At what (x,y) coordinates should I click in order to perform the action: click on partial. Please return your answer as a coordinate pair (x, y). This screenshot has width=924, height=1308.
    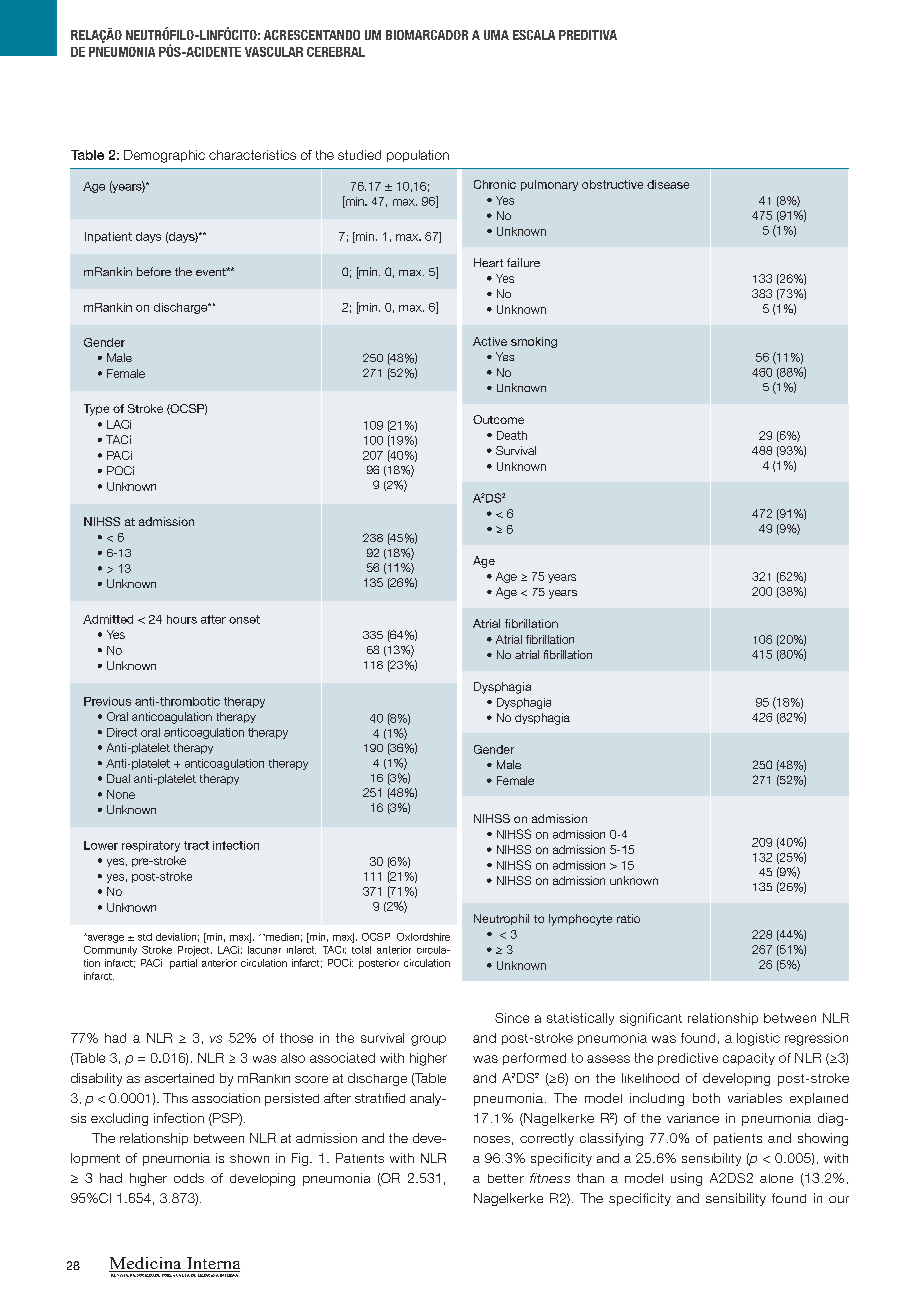
    Looking at the image, I should click on (183, 964).
